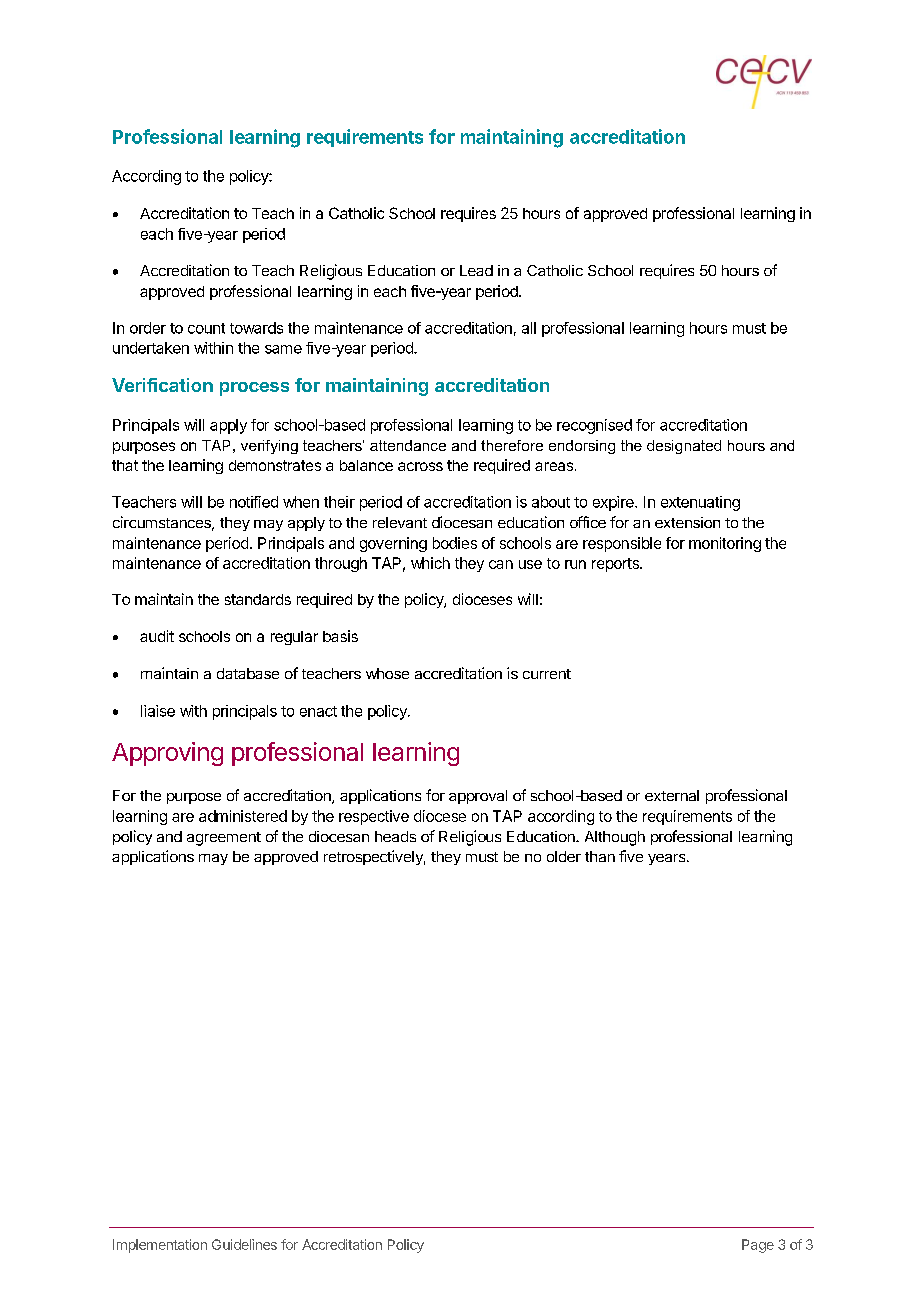 The image size is (924, 1308). Describe the element at coordinates (478, 797) in the screenshot. I see `approval` at that location.
